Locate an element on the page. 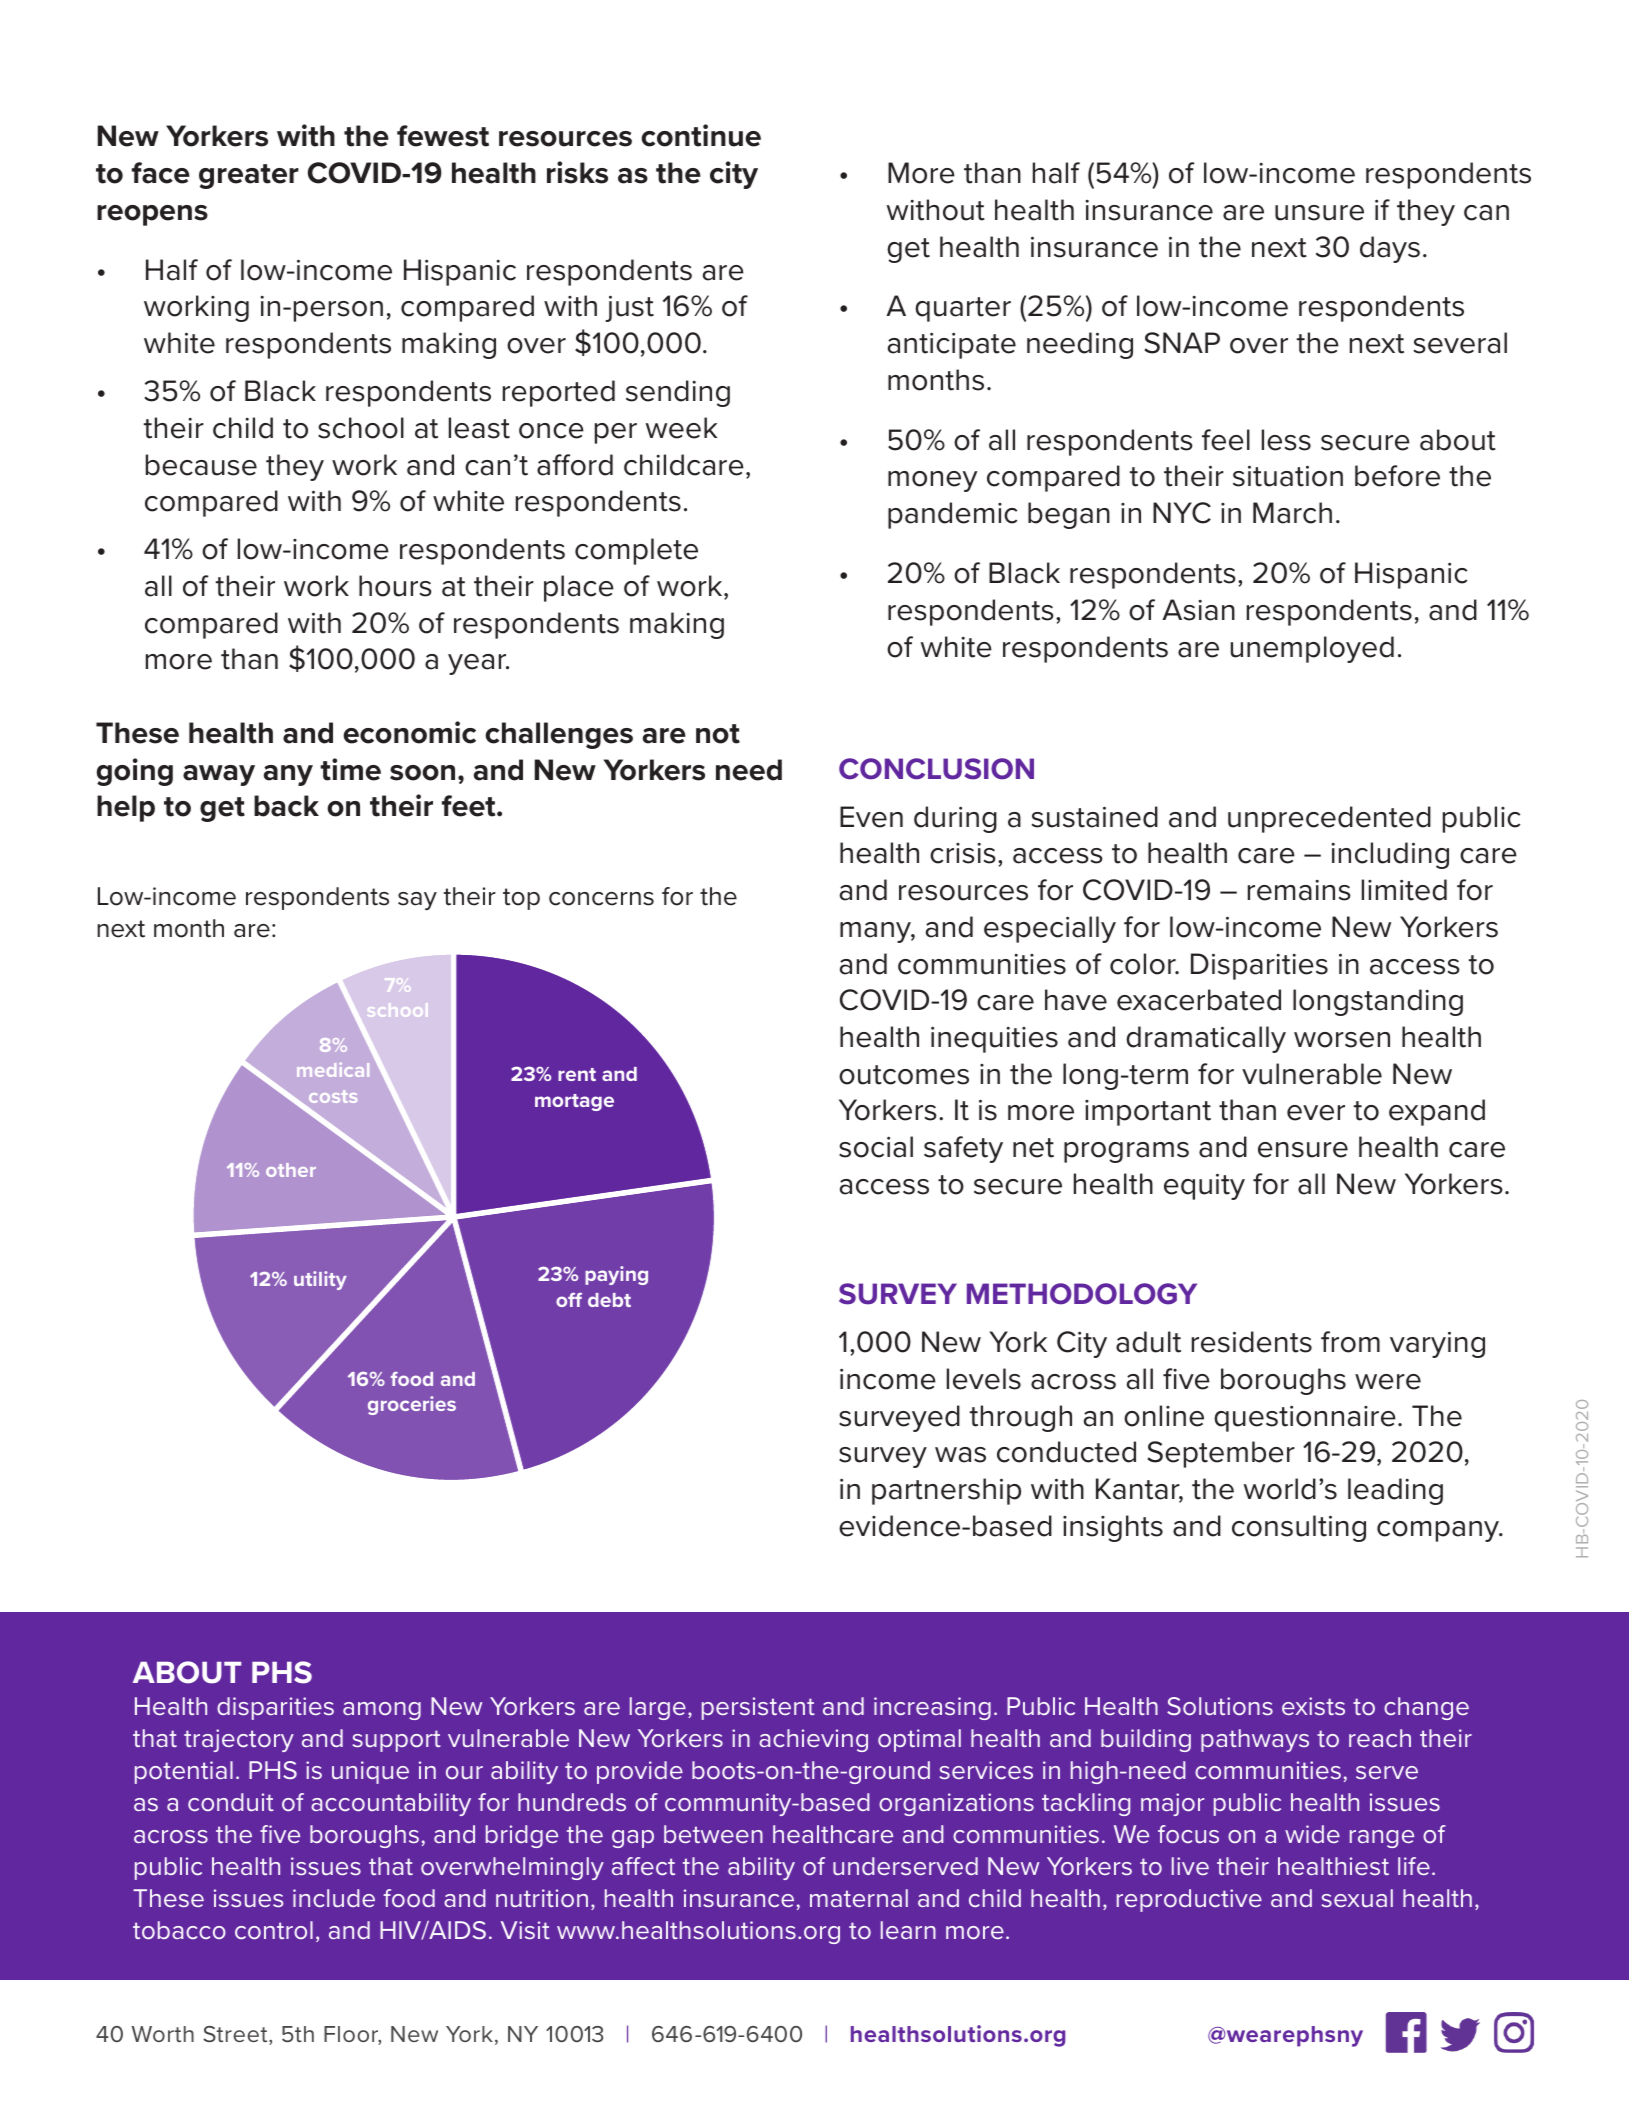 Image resolution: width=1629 pixels, height=2108 pixels. sexual is located at coordinates (1357, 1898).
